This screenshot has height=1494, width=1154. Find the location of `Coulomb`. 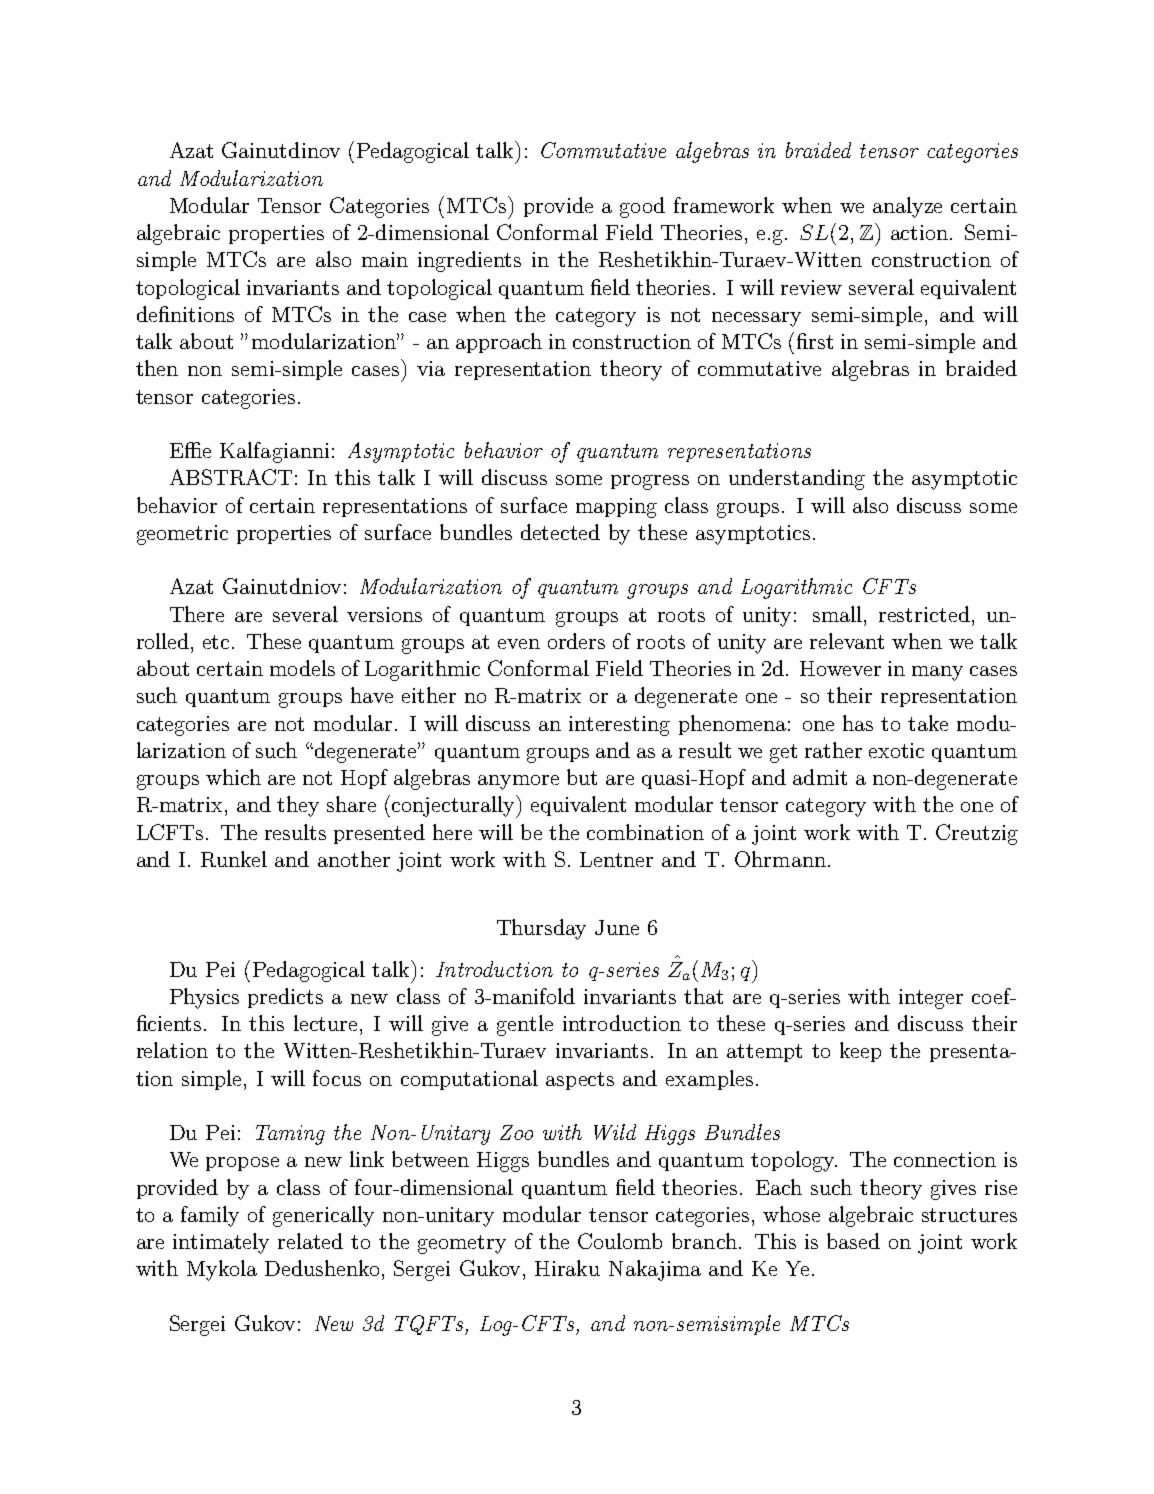

Coulomb is located at coordinates (620, 1241).
